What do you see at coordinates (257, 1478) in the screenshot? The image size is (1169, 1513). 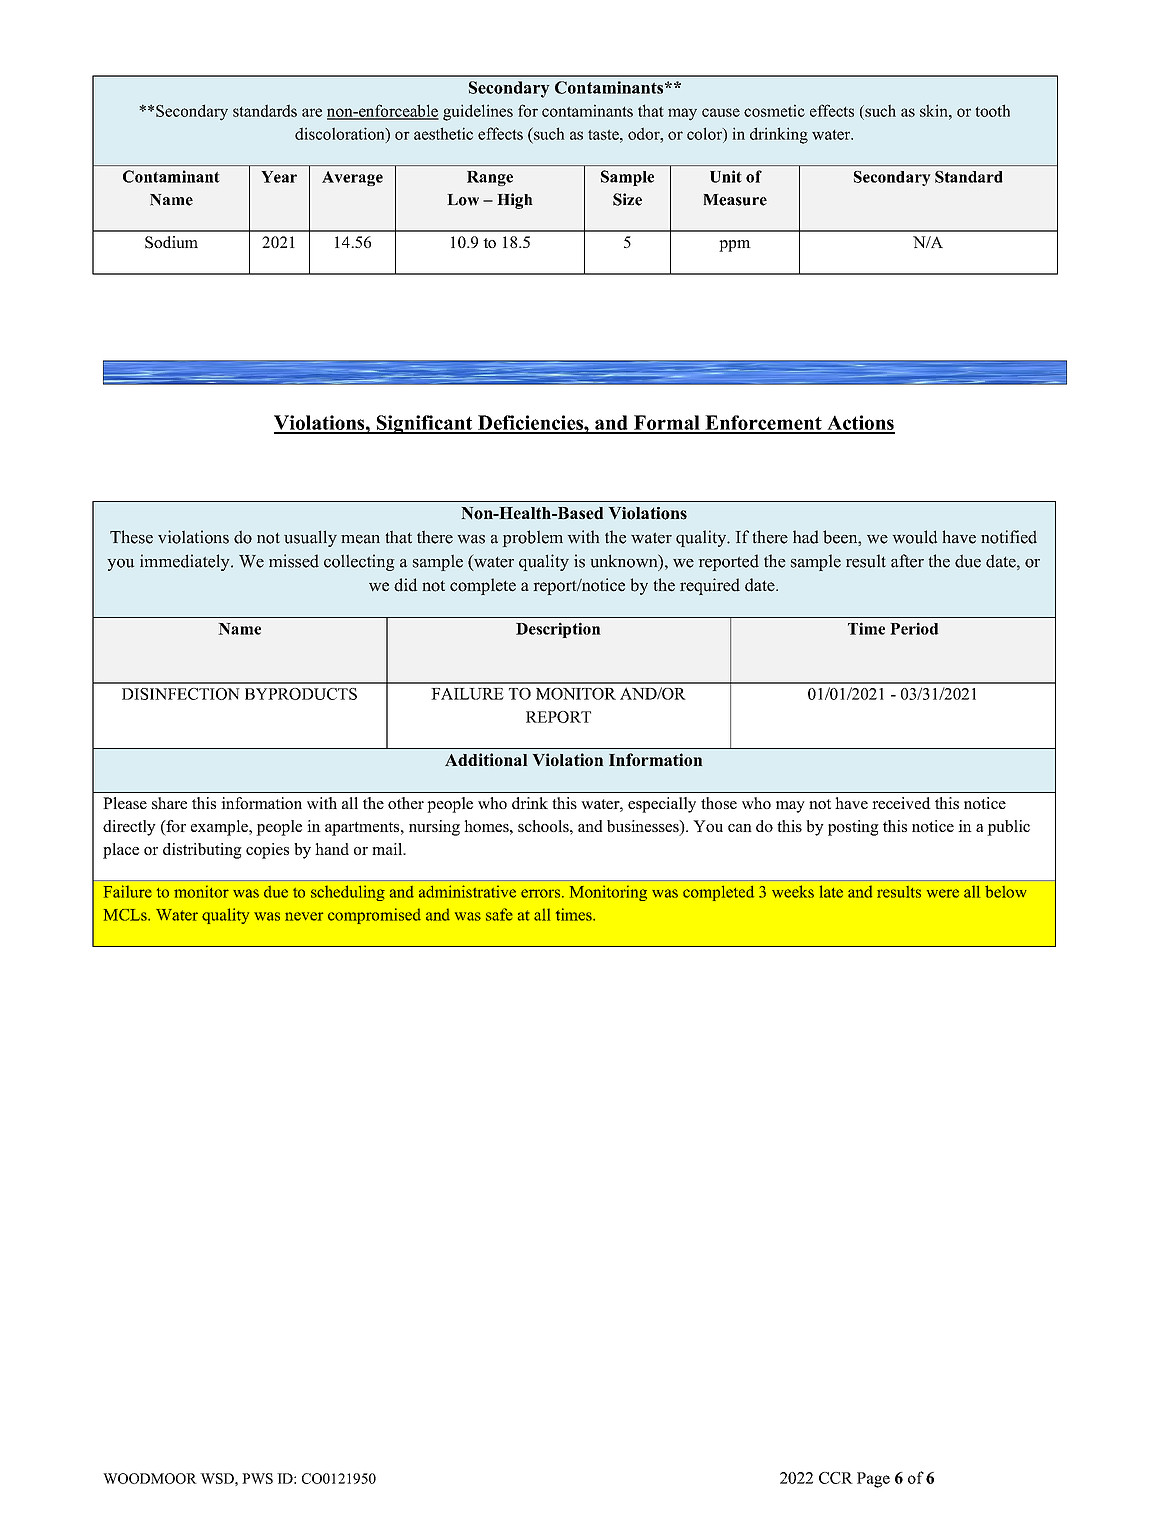 I see `PWS` at bounding box center [257, 1478].
